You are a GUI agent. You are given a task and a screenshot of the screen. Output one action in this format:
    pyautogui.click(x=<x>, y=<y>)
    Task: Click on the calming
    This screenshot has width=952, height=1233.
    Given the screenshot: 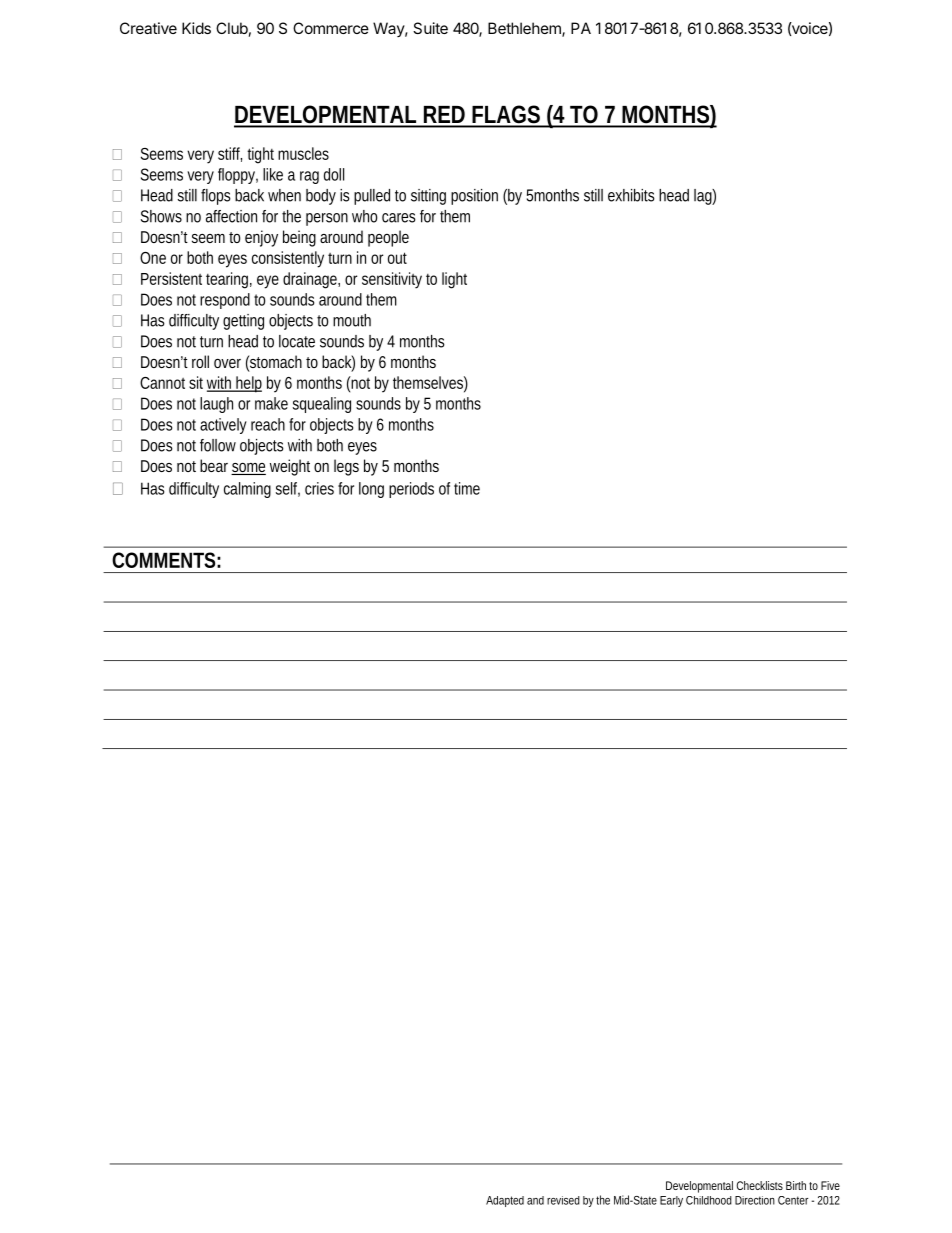 What is the action you would take?
    pyautogui.click(x=247, y=490)
